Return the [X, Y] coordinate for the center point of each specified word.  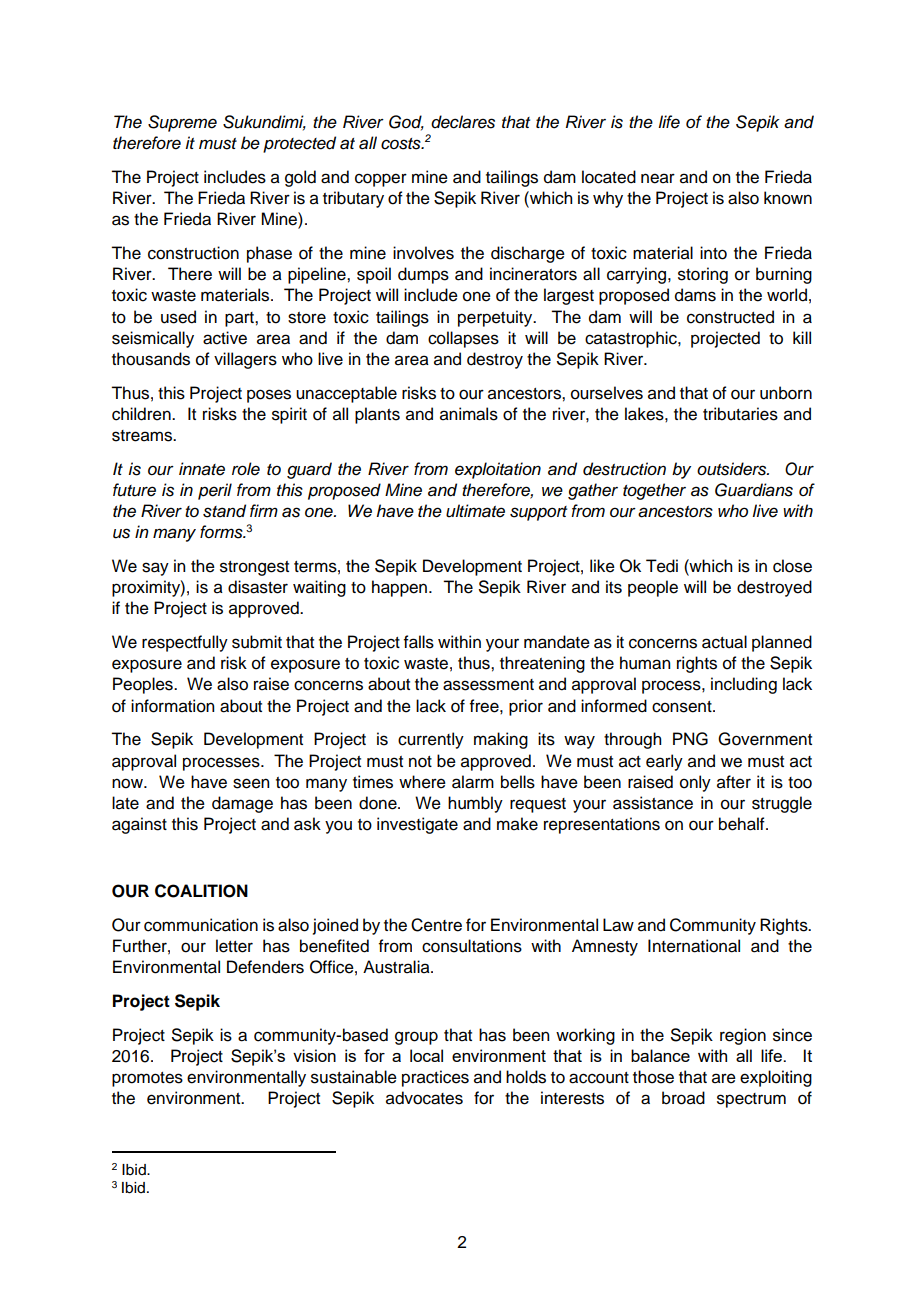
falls [419, 642]
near [658, 178]
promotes [147, 1079]
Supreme [182, 123]
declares [463, 122]
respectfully [185, 643]
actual [724, 642]
